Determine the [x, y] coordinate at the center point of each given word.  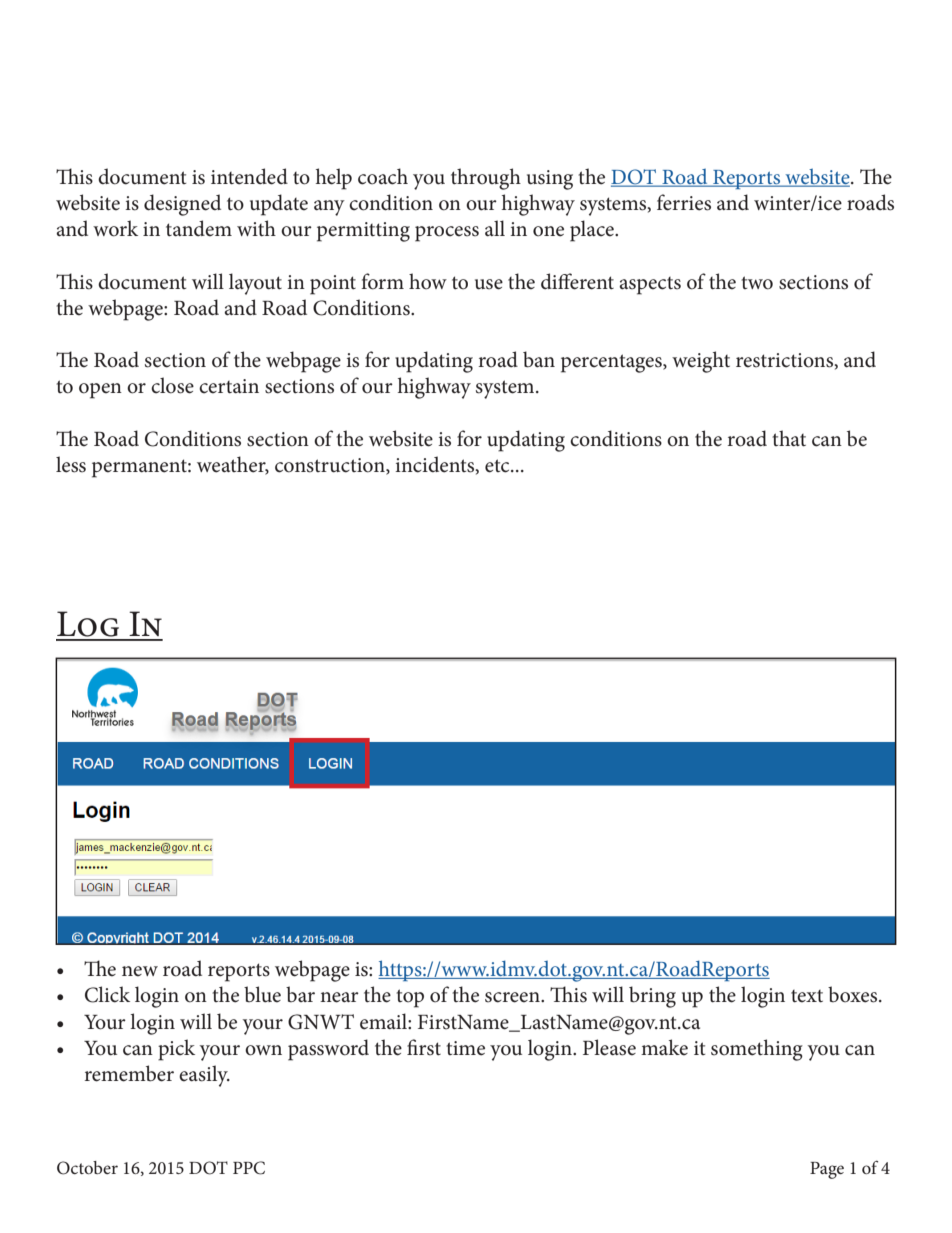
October [87, 1168]
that [789, 438]
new [140, 971]
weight [701, 362]
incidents [436, 465]
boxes [854, 994]
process [447, 234]
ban [539, 359]
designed [182, 205]
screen [513, 997]
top [410, 998]
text [807, 996]
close [172, 385]
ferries [684, 202]
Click [107, 994]
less [71, 464]
